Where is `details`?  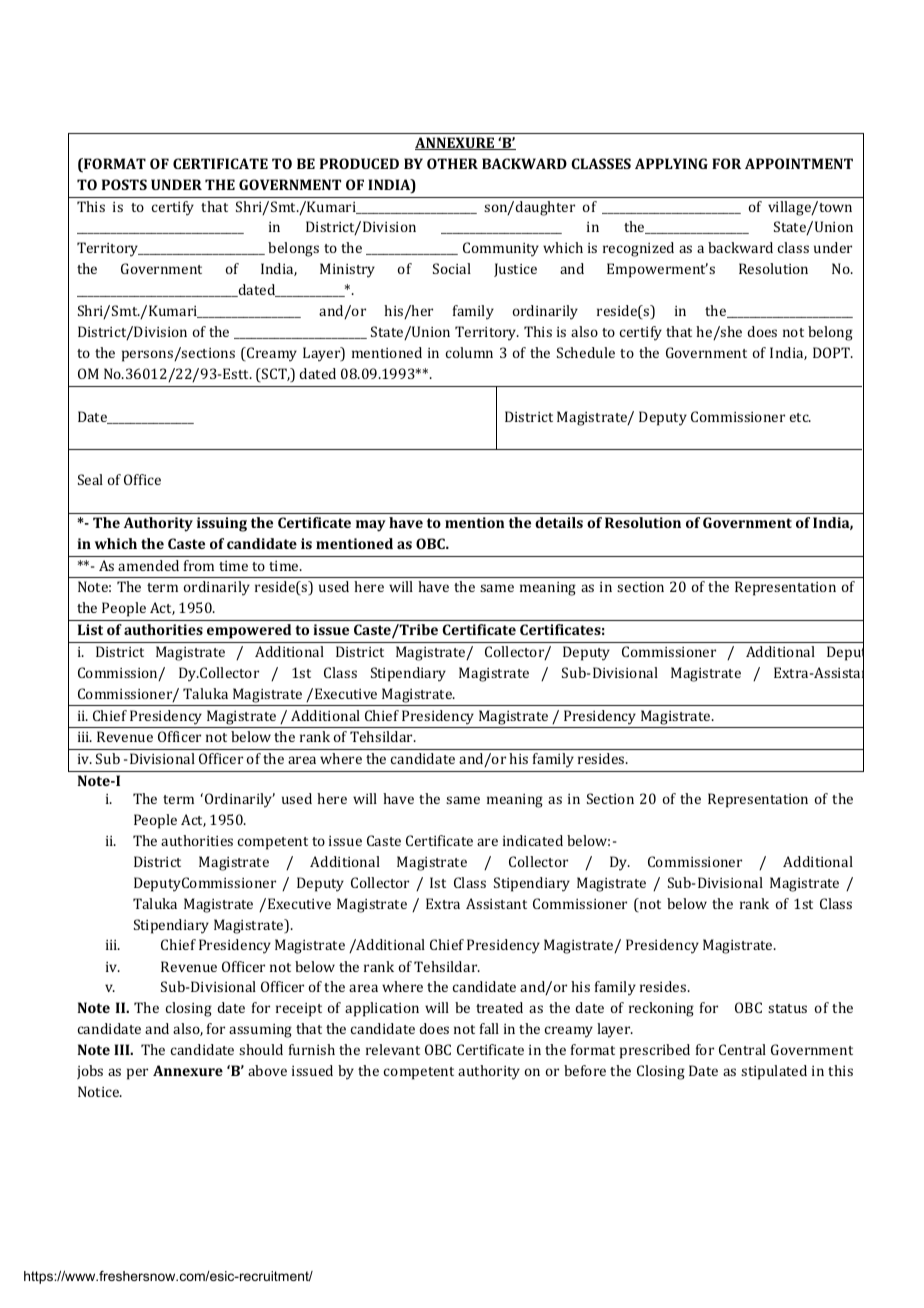
details is located at coordinates (559, 522).
